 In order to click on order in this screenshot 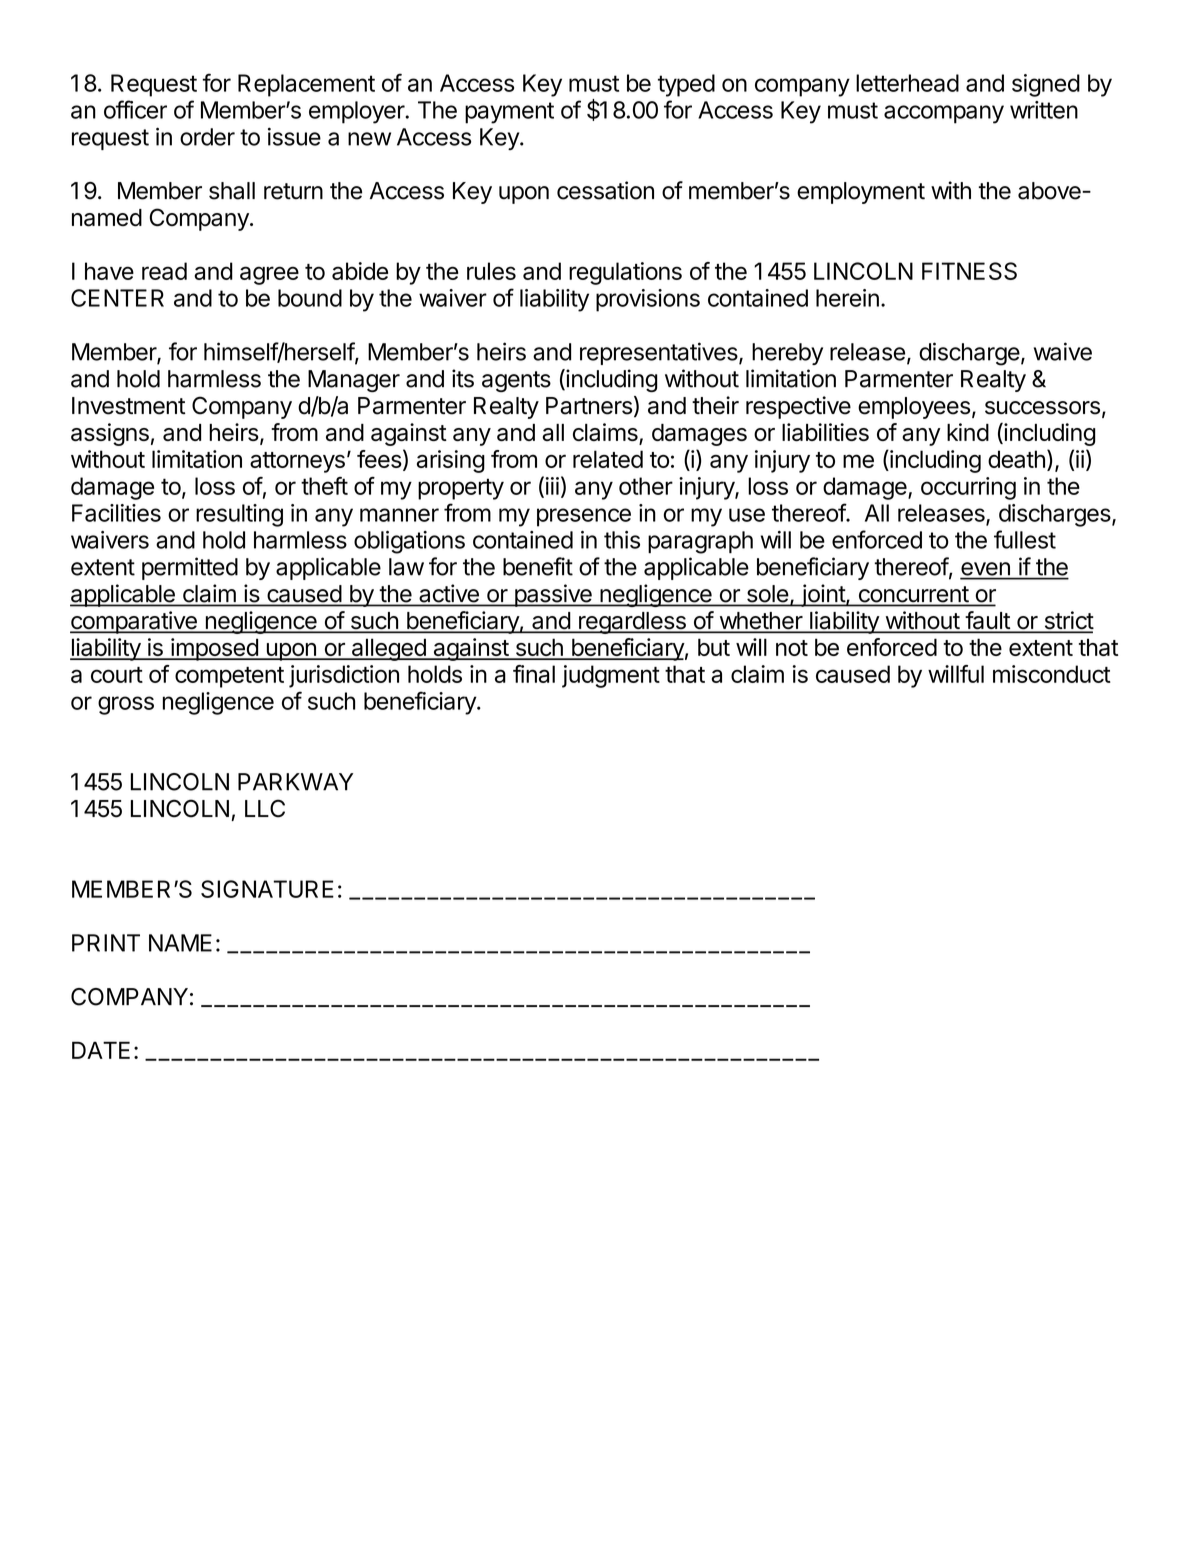, I will do `click(207, 137)`.
